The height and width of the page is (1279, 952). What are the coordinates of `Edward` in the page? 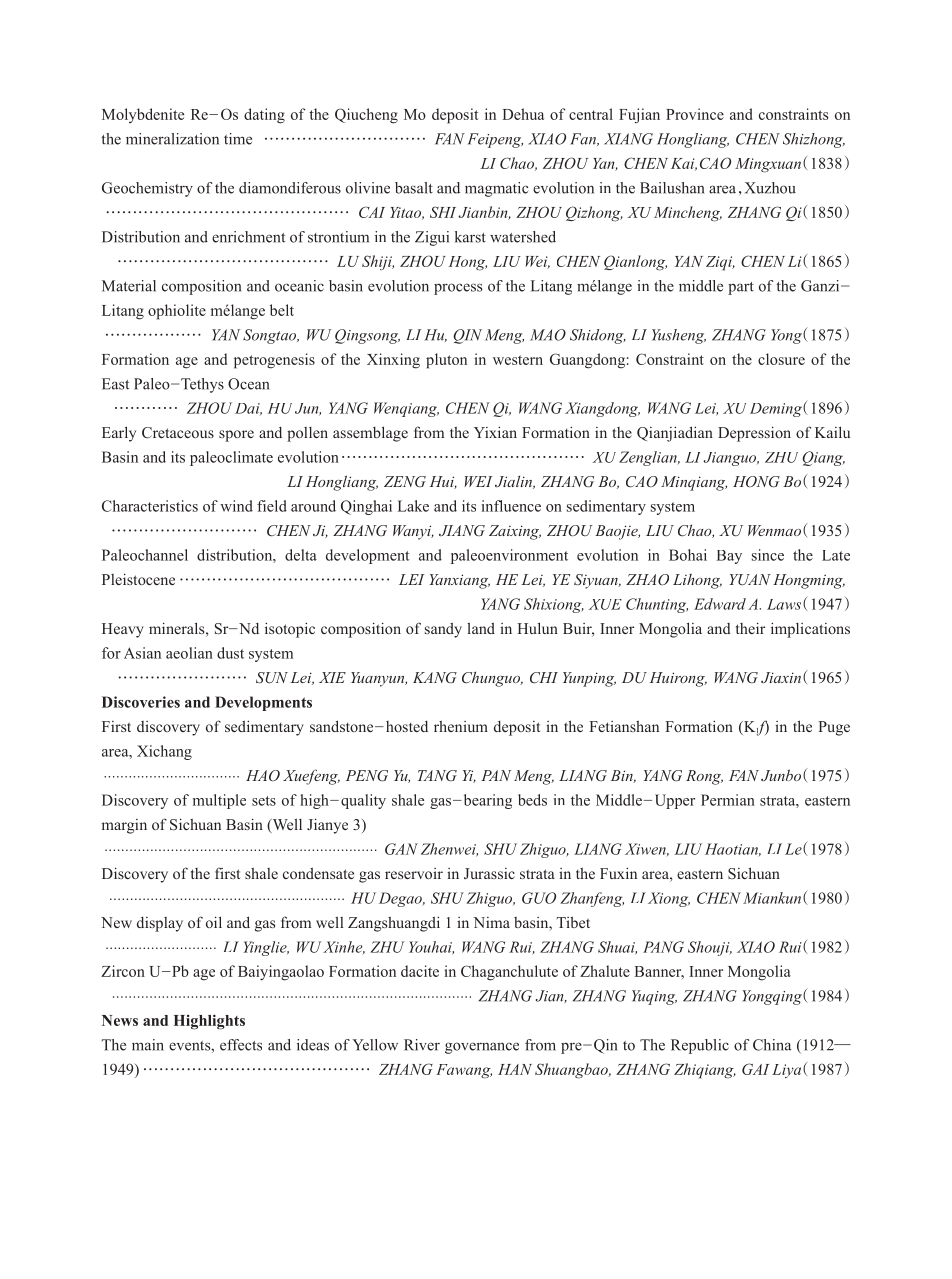 It's located at (720, 604).
